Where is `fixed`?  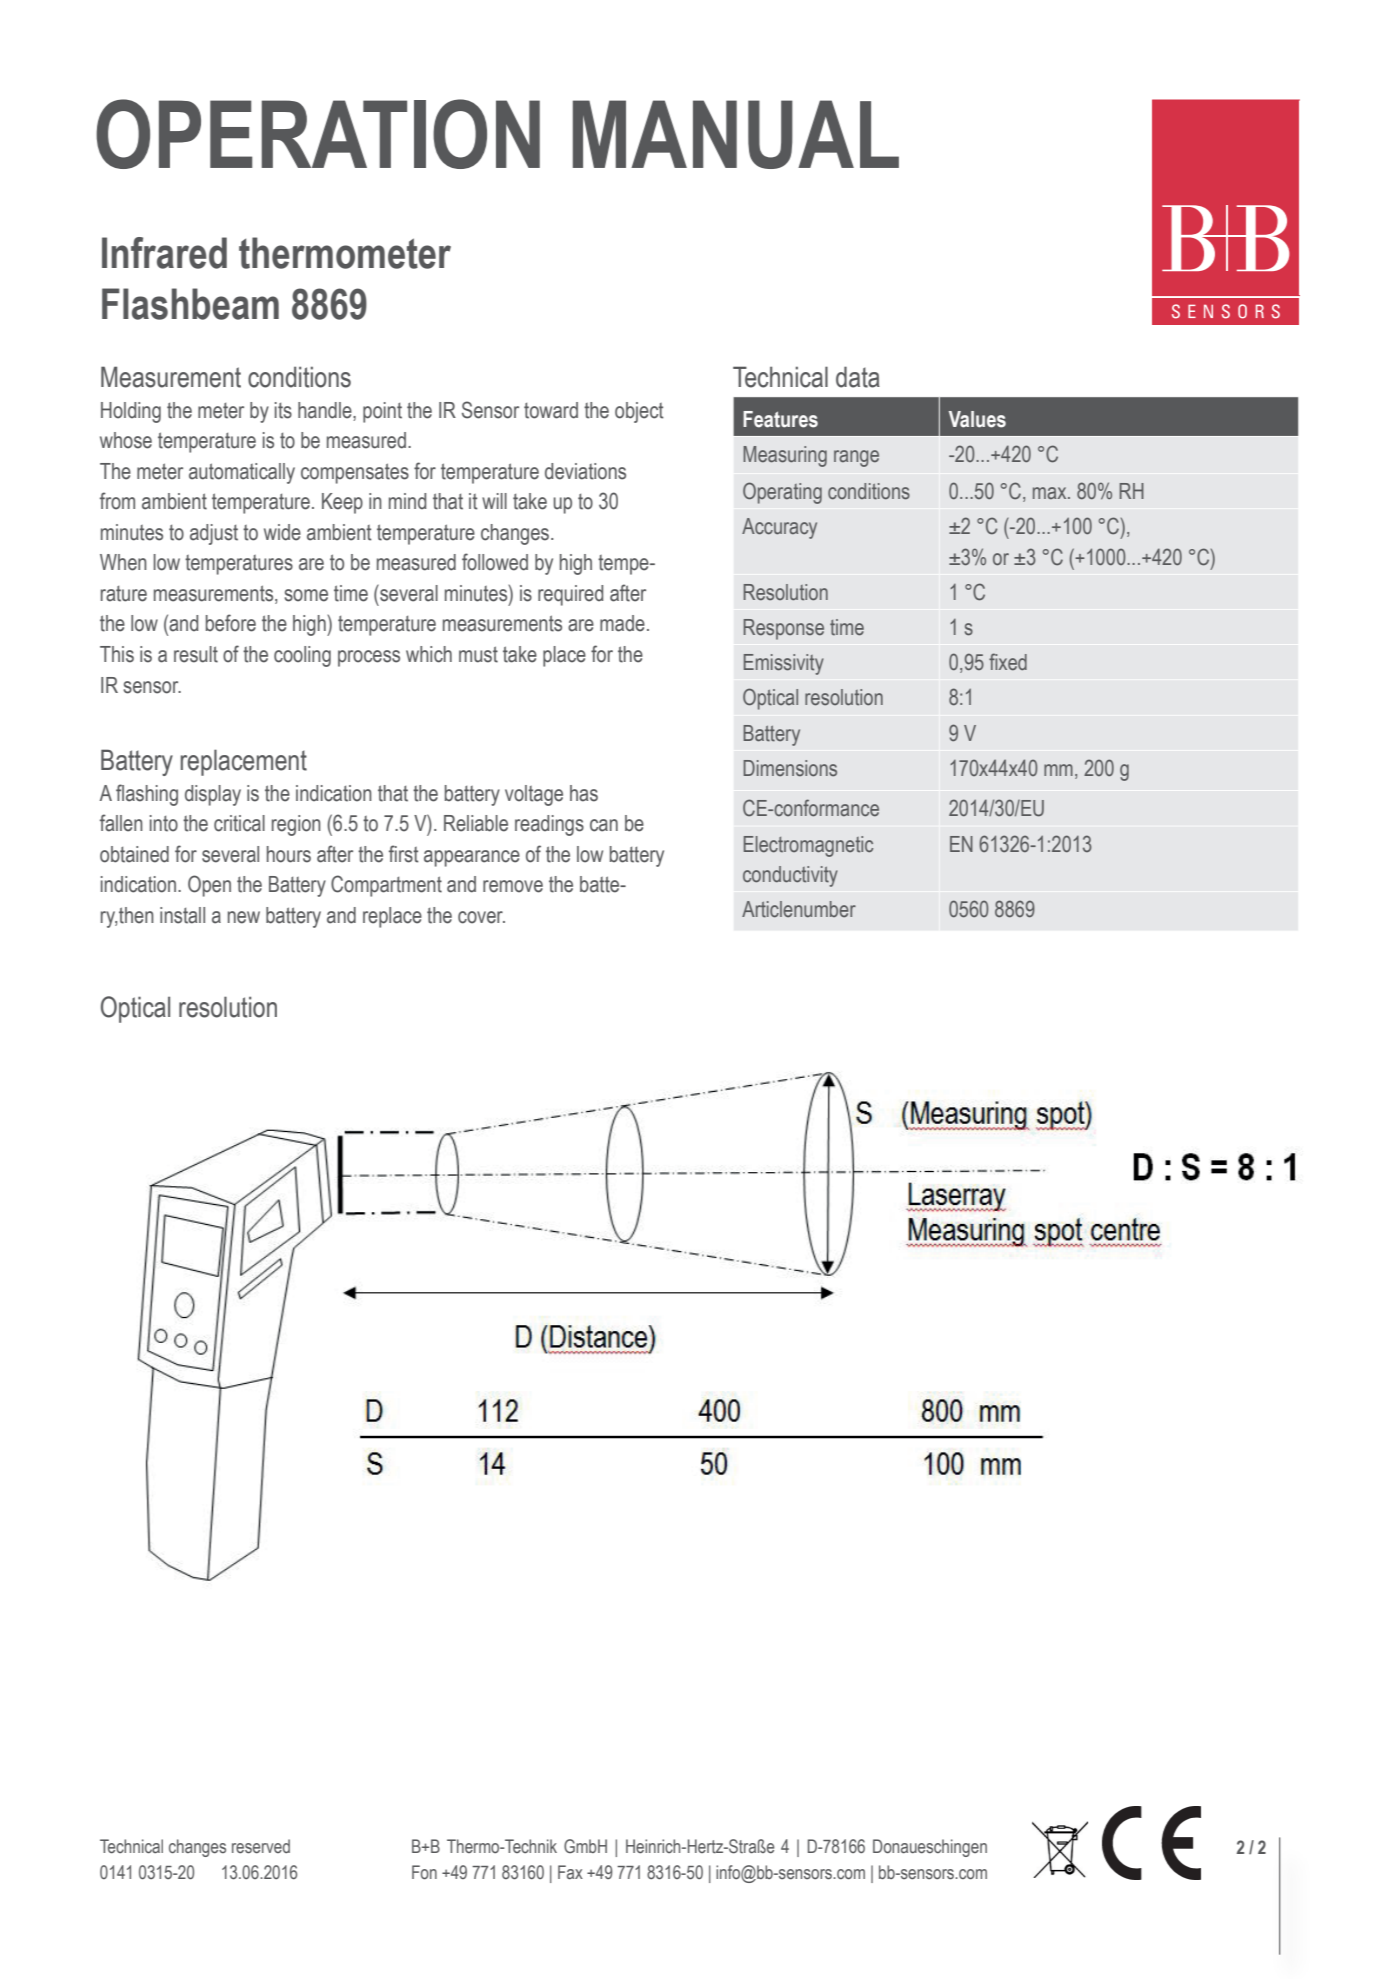 fixed is located at coordinates (1008, 662).
